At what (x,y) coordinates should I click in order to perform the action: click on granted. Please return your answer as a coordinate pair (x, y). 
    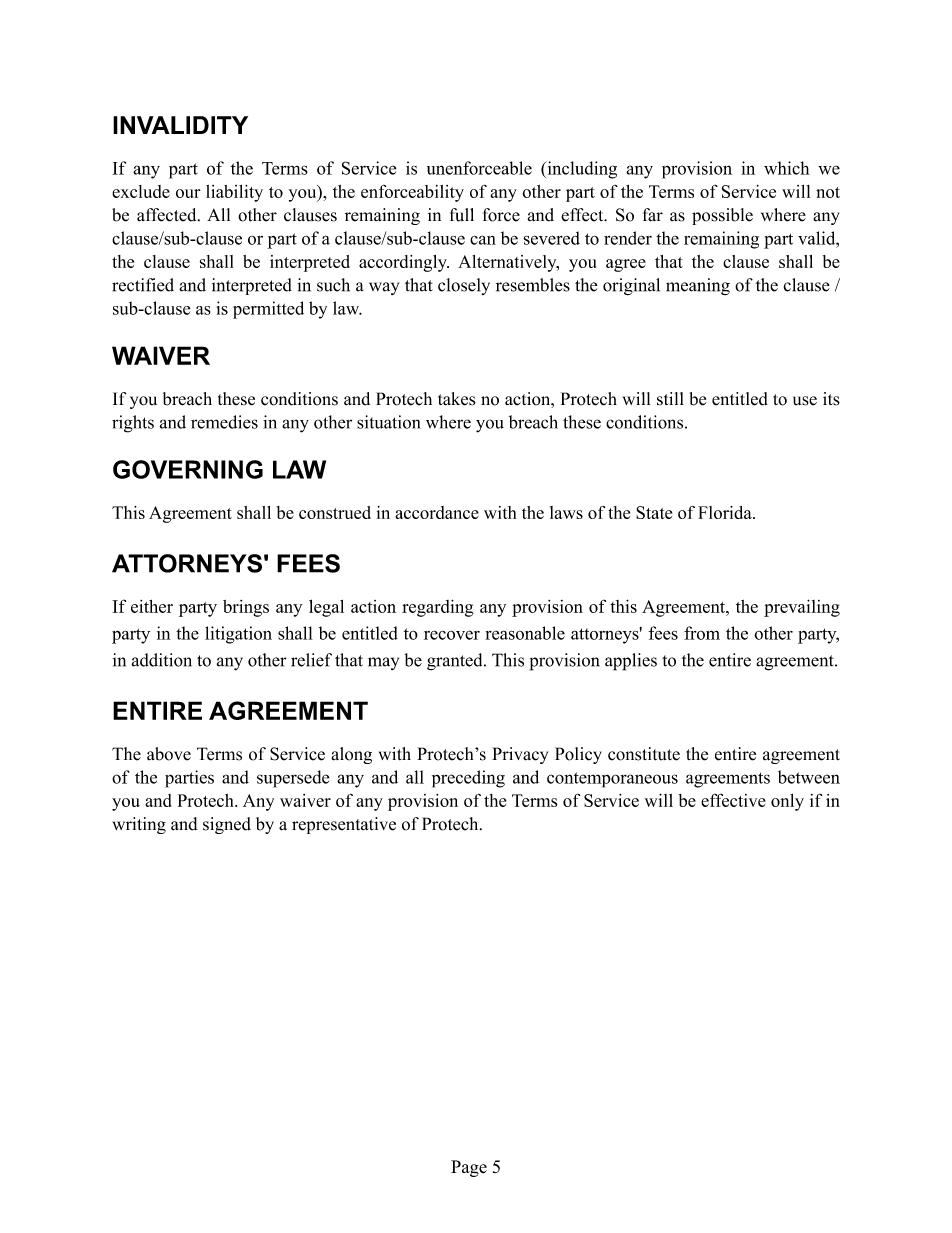
    Looking at the image, I should click on (456, 662).
